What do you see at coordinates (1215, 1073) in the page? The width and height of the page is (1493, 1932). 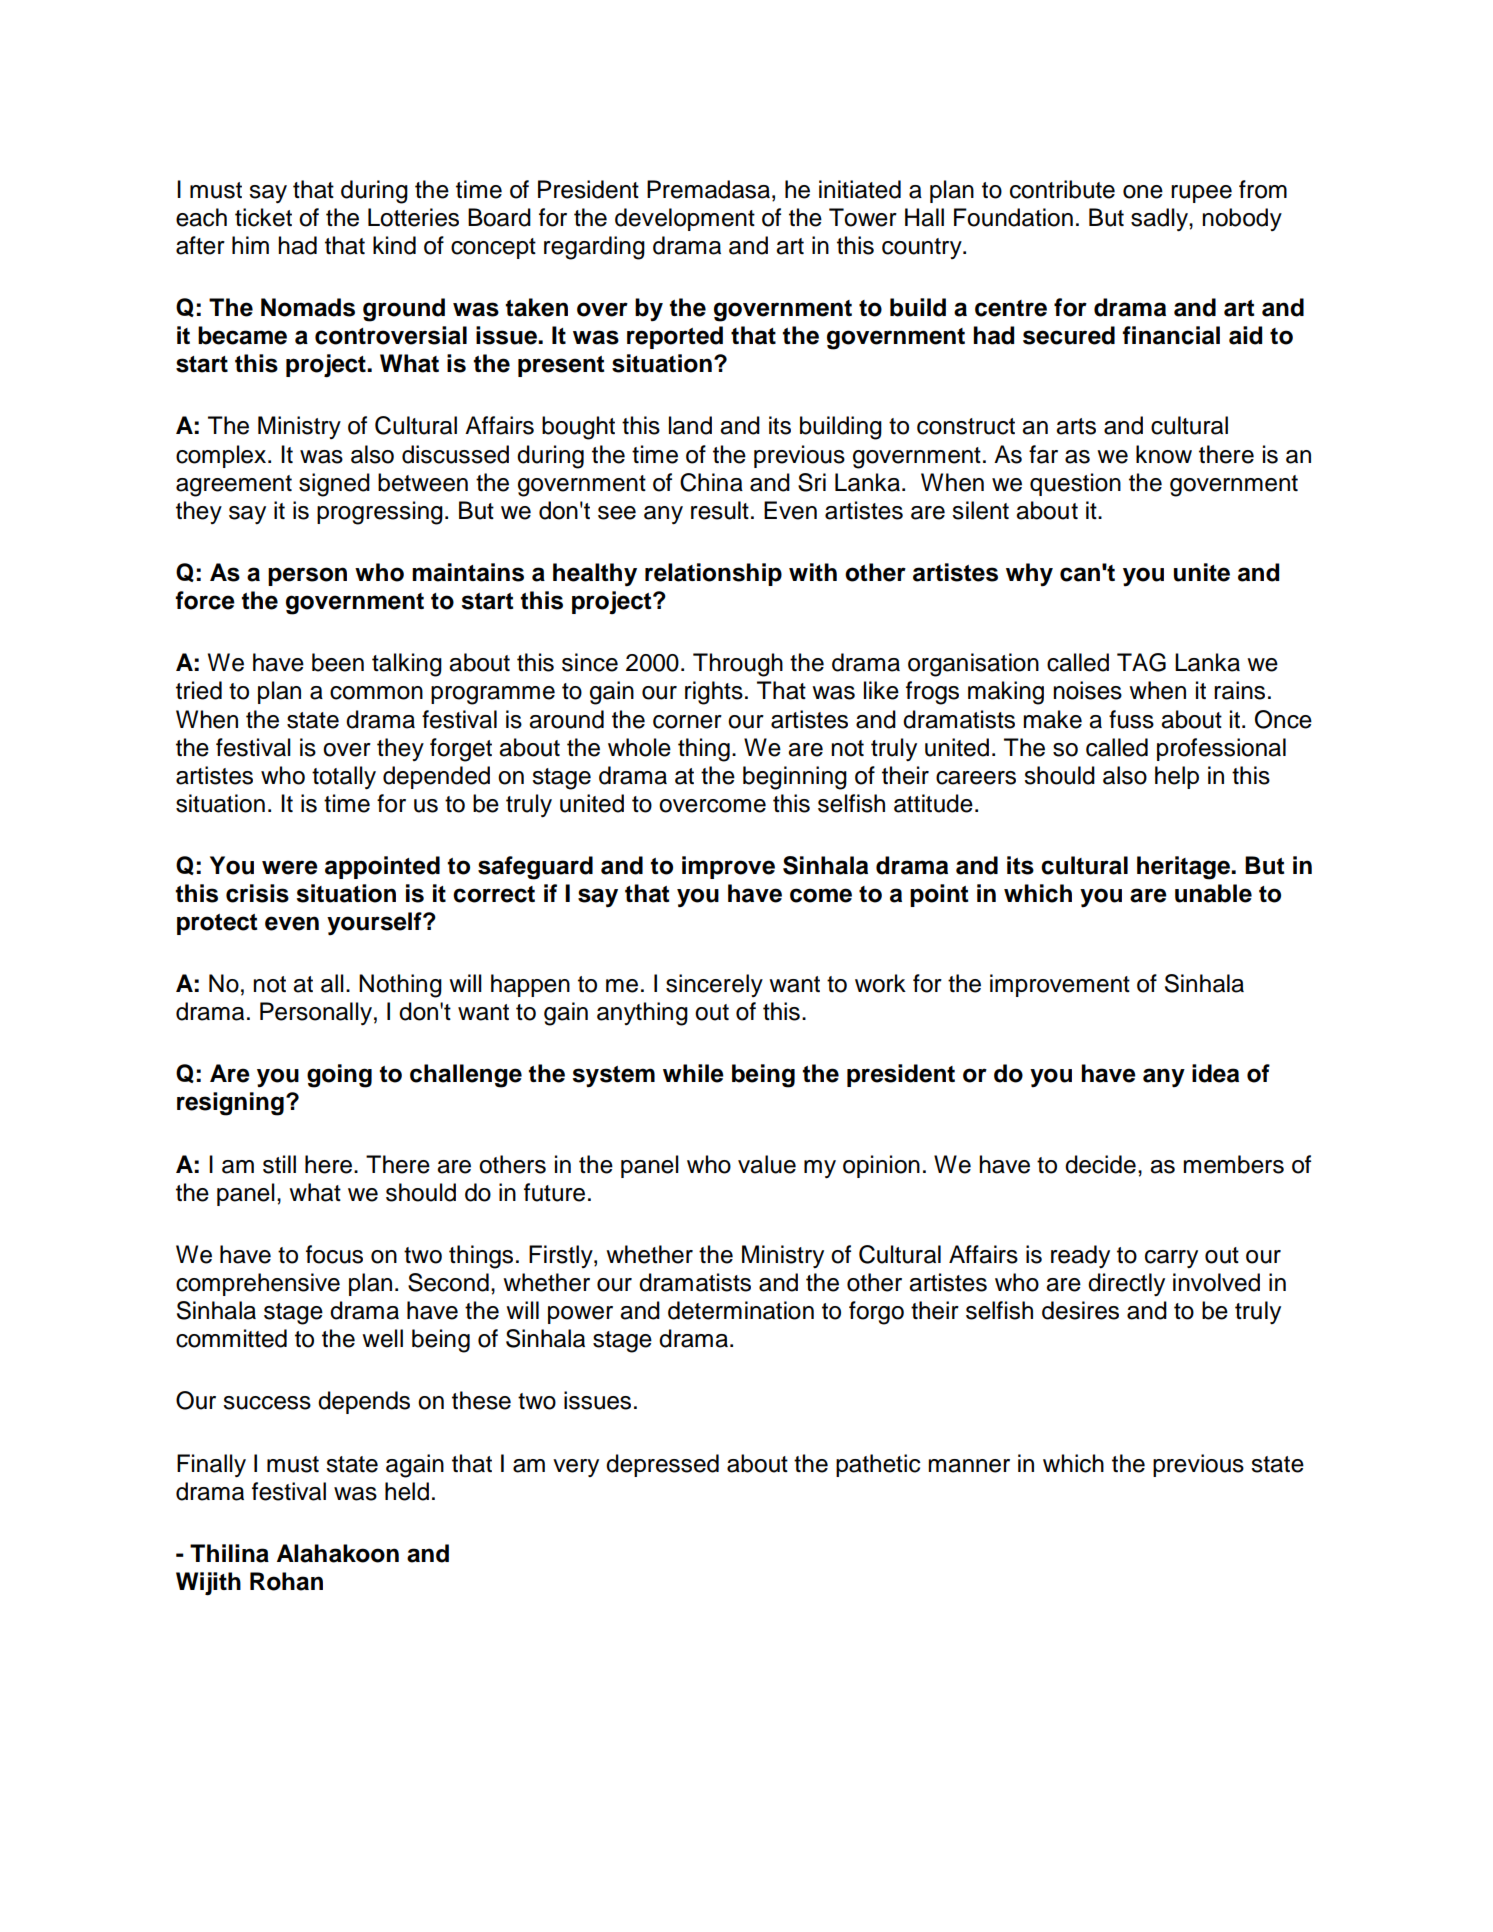 I see `idea` at bounding box center [1215, 1073].
